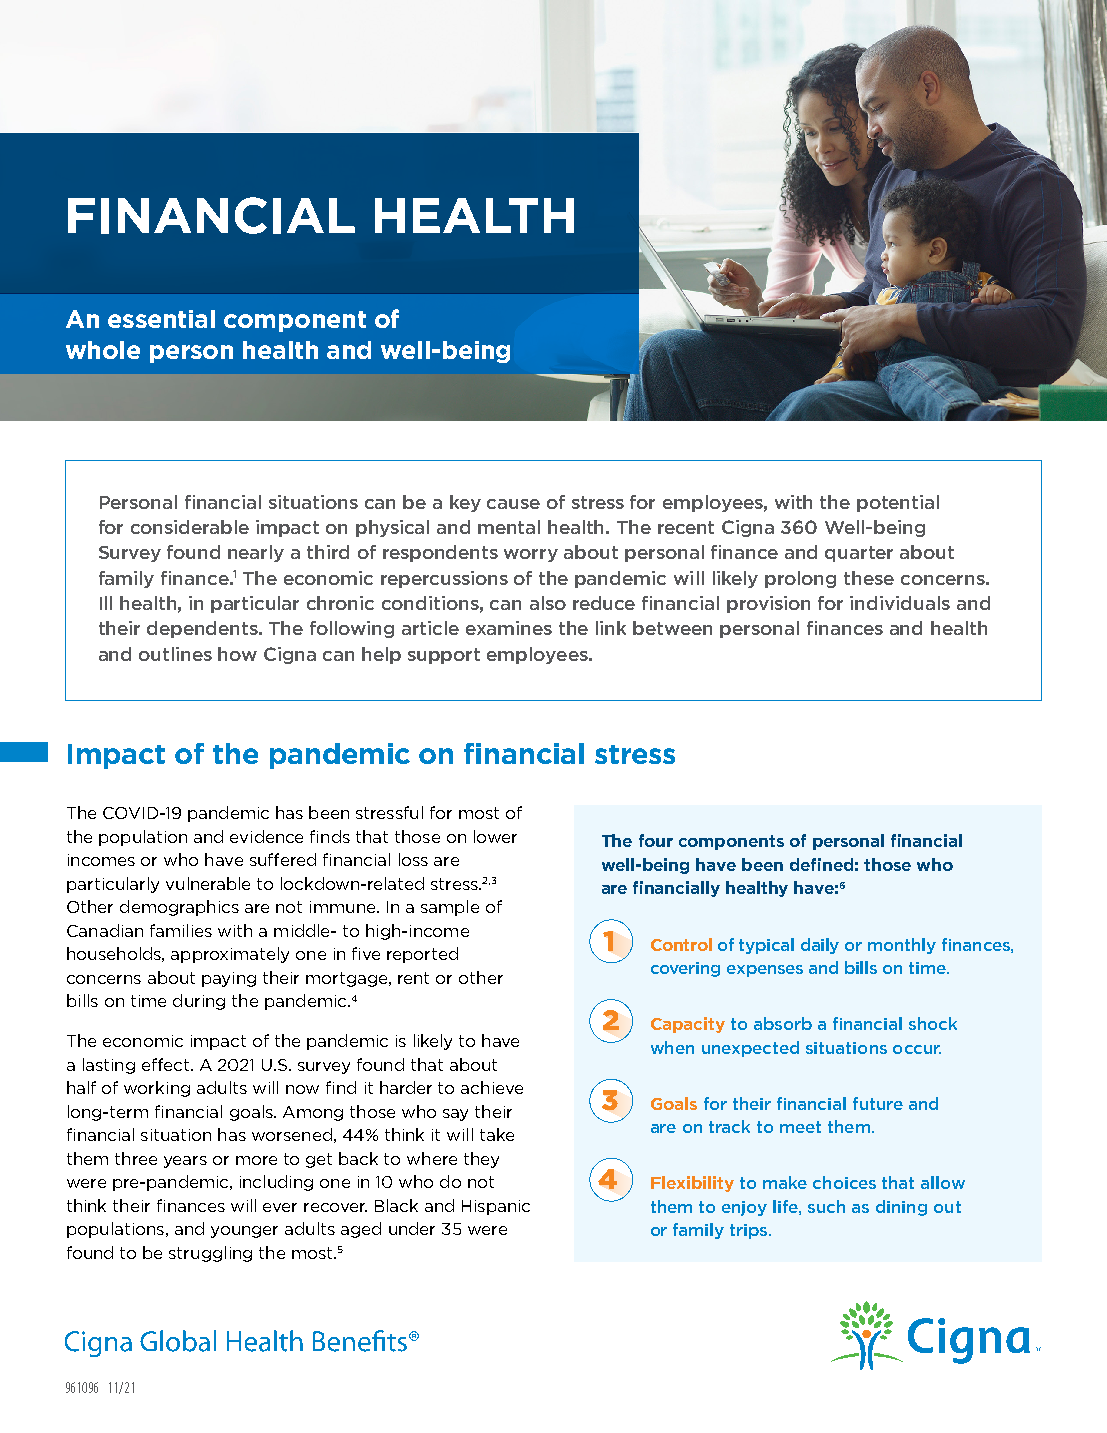  What do you see at coordinates (898, 503) in the page?
I see `potential` at bounding box center [898, 503].
